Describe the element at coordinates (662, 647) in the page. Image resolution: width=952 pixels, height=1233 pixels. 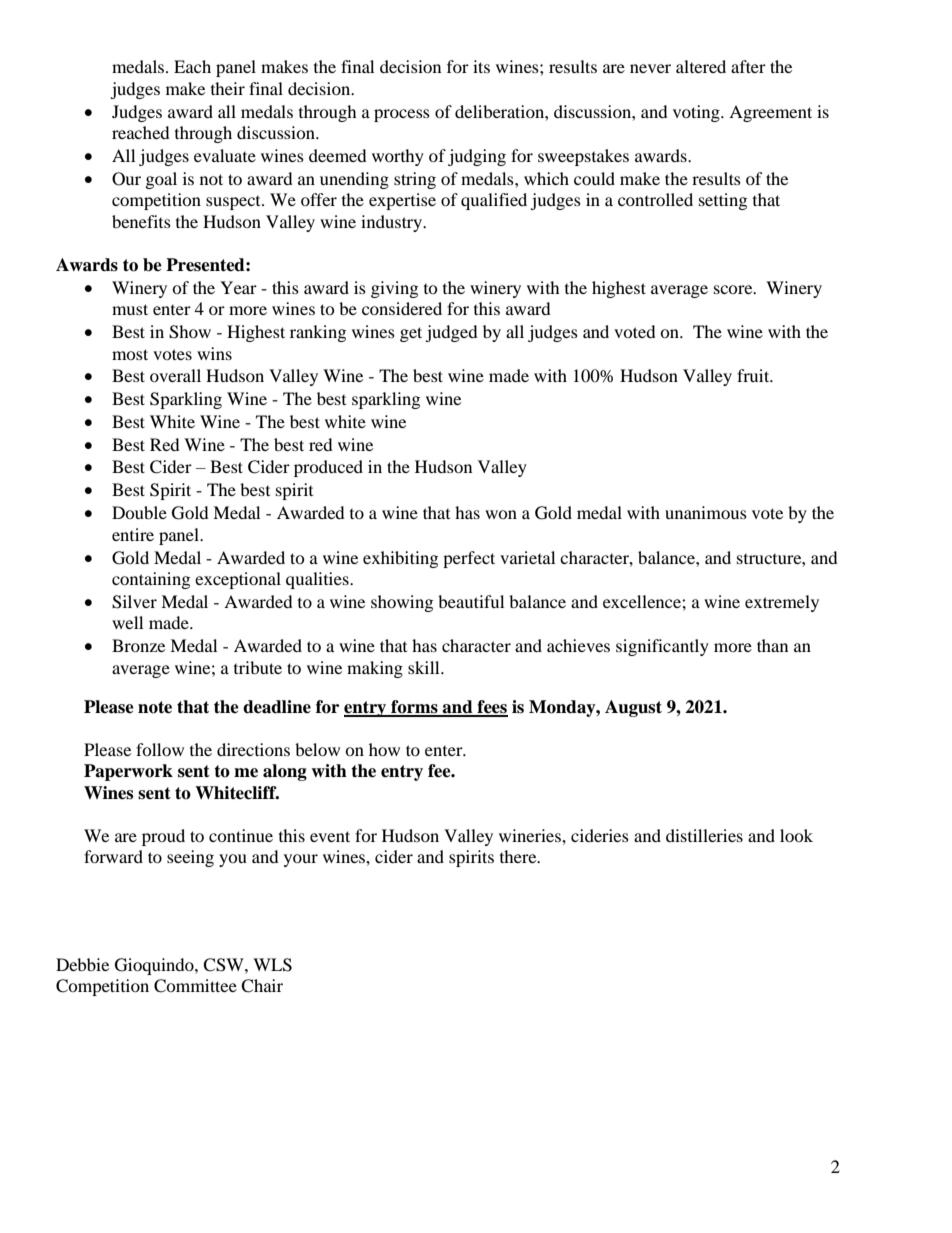
I see `significantly` at that location.
